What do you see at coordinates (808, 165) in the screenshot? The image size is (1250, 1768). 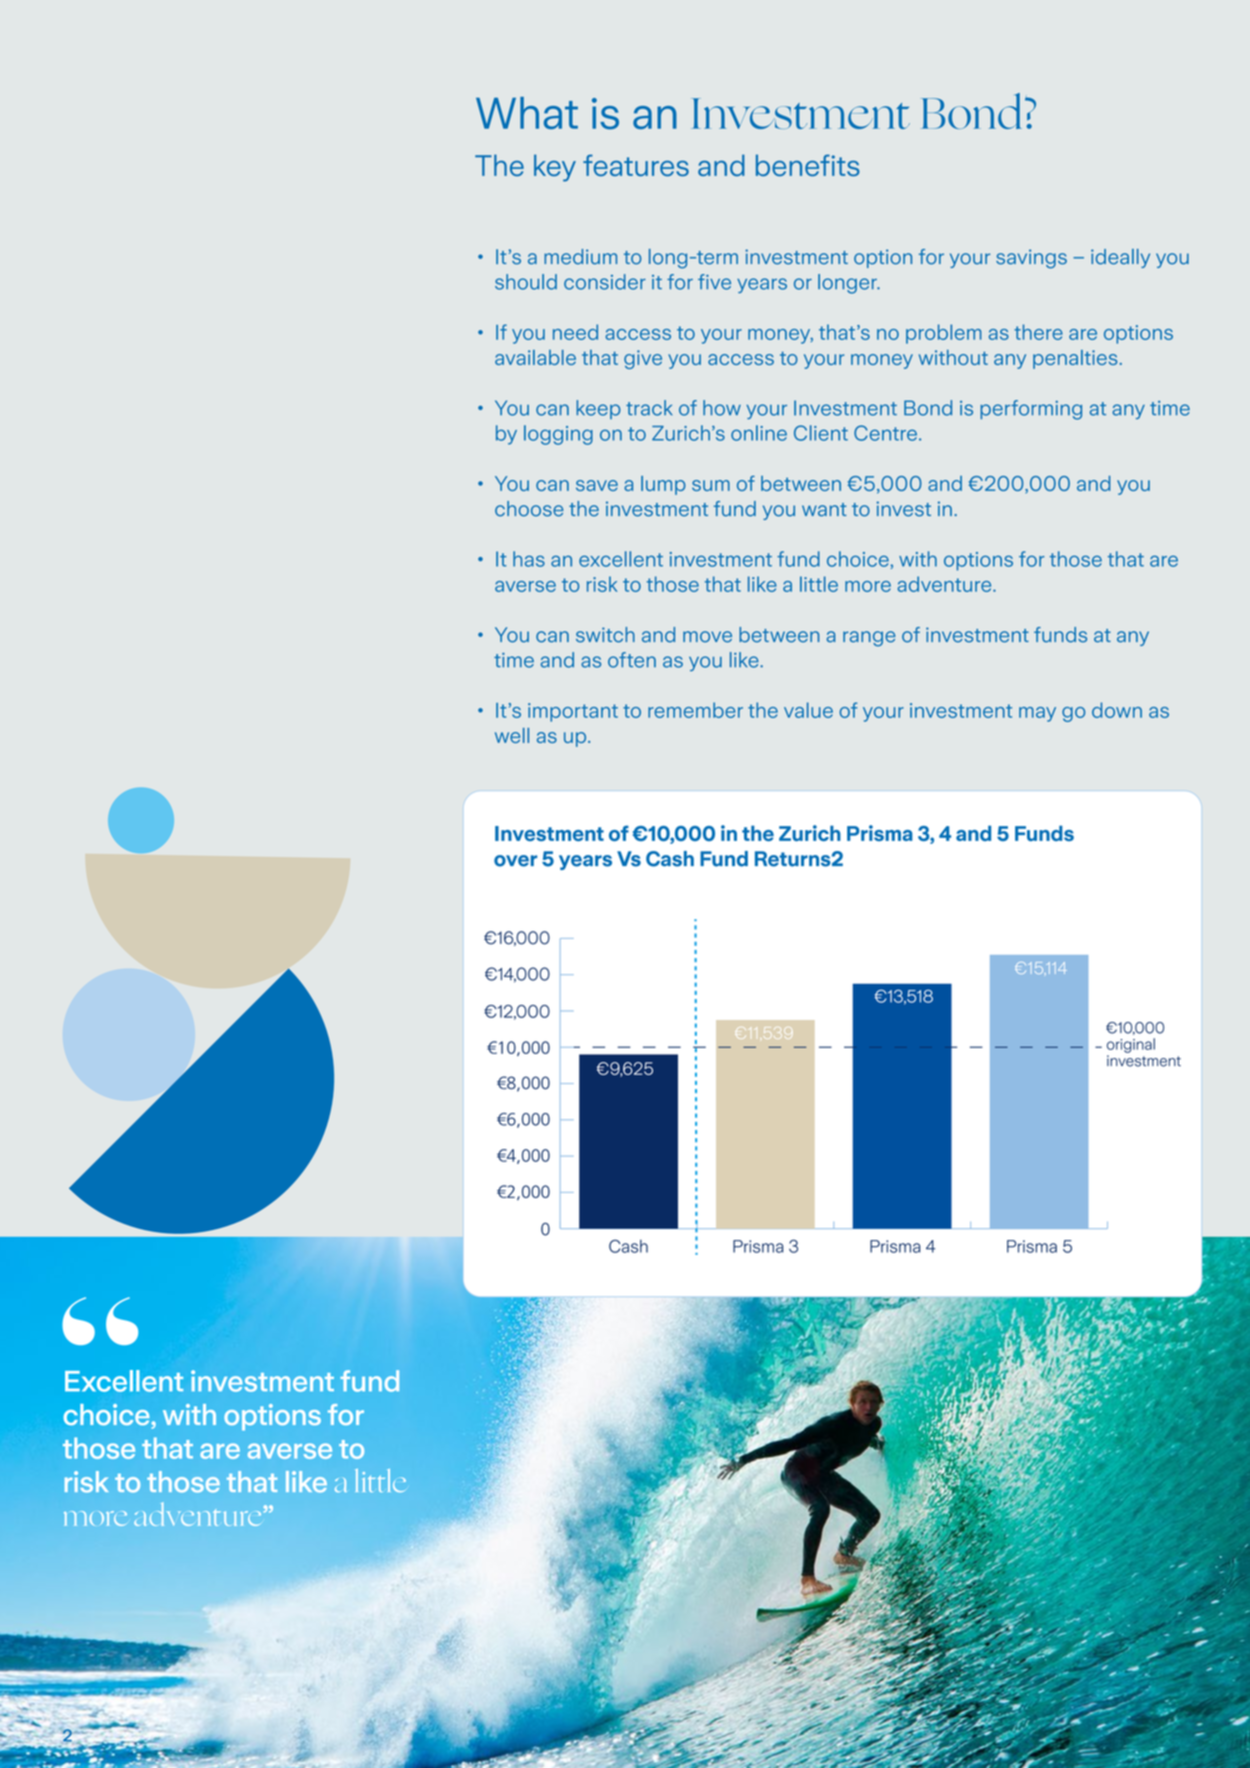 I see `benefits` at bounding box center [808, 165].
